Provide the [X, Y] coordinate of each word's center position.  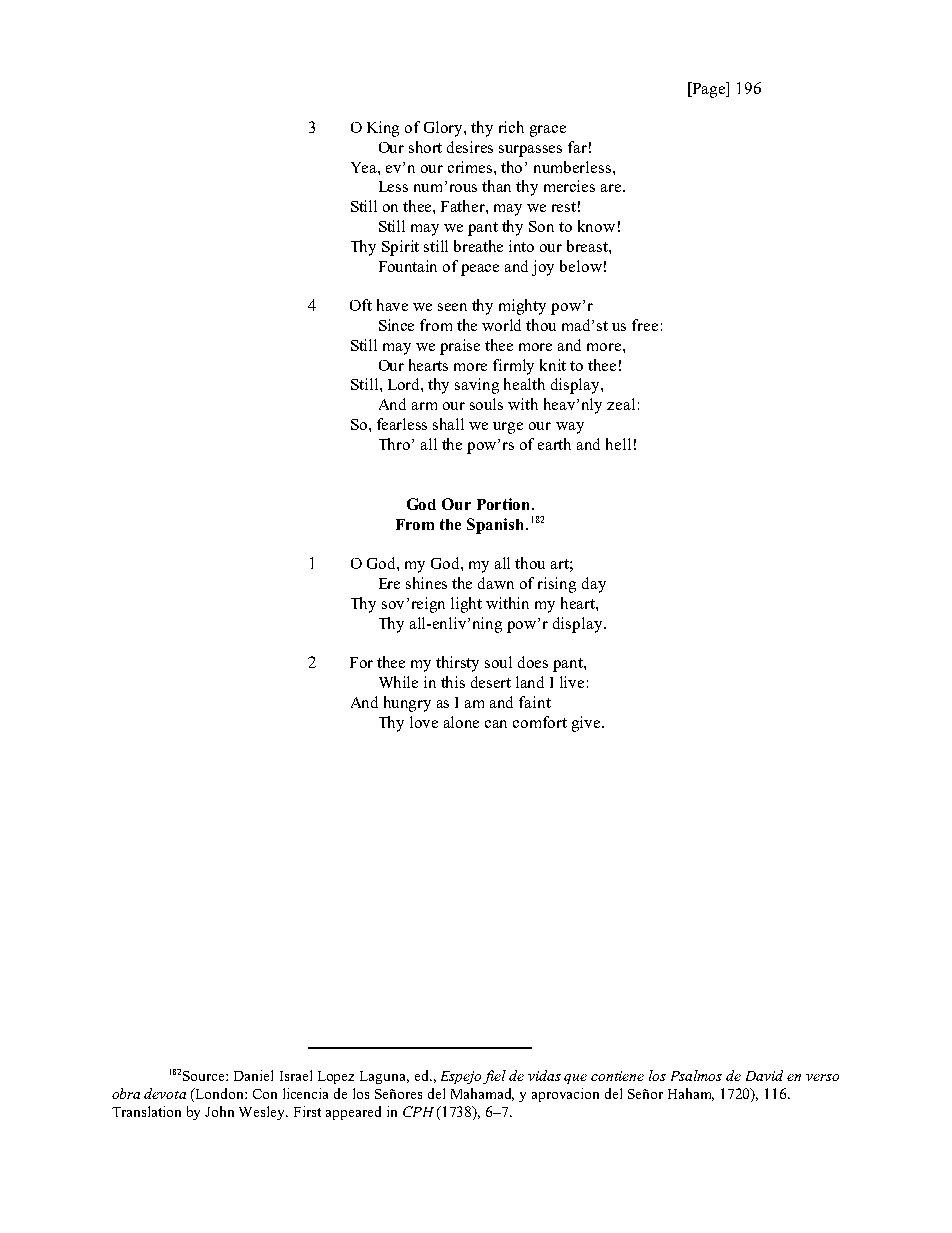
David [764, 1075]
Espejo [461, 1077]
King [383, 129]
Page [709, 90]
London [220, 1093]
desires [470, 147]
